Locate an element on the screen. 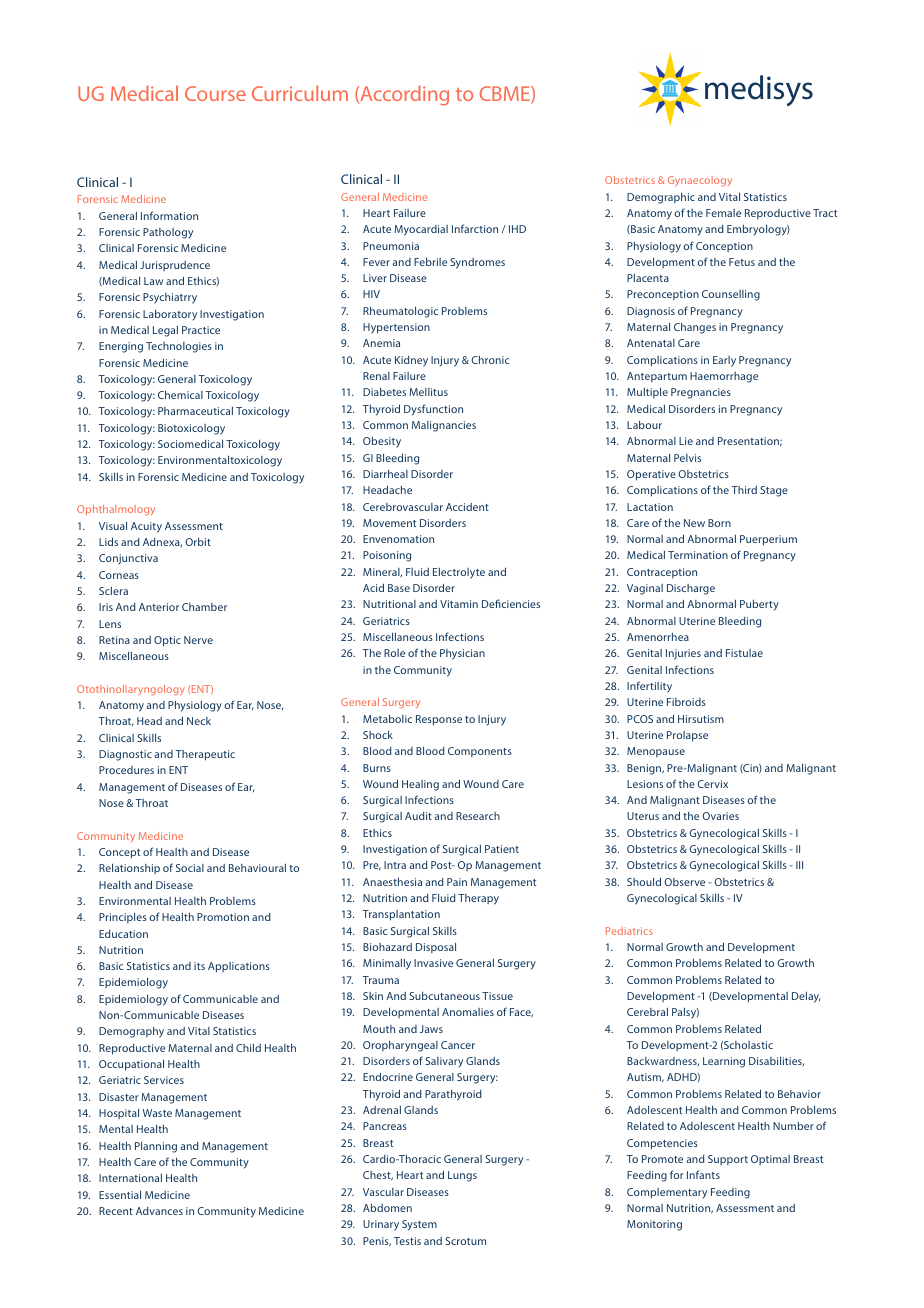  Acuity is located at coordinates (146, 527).
